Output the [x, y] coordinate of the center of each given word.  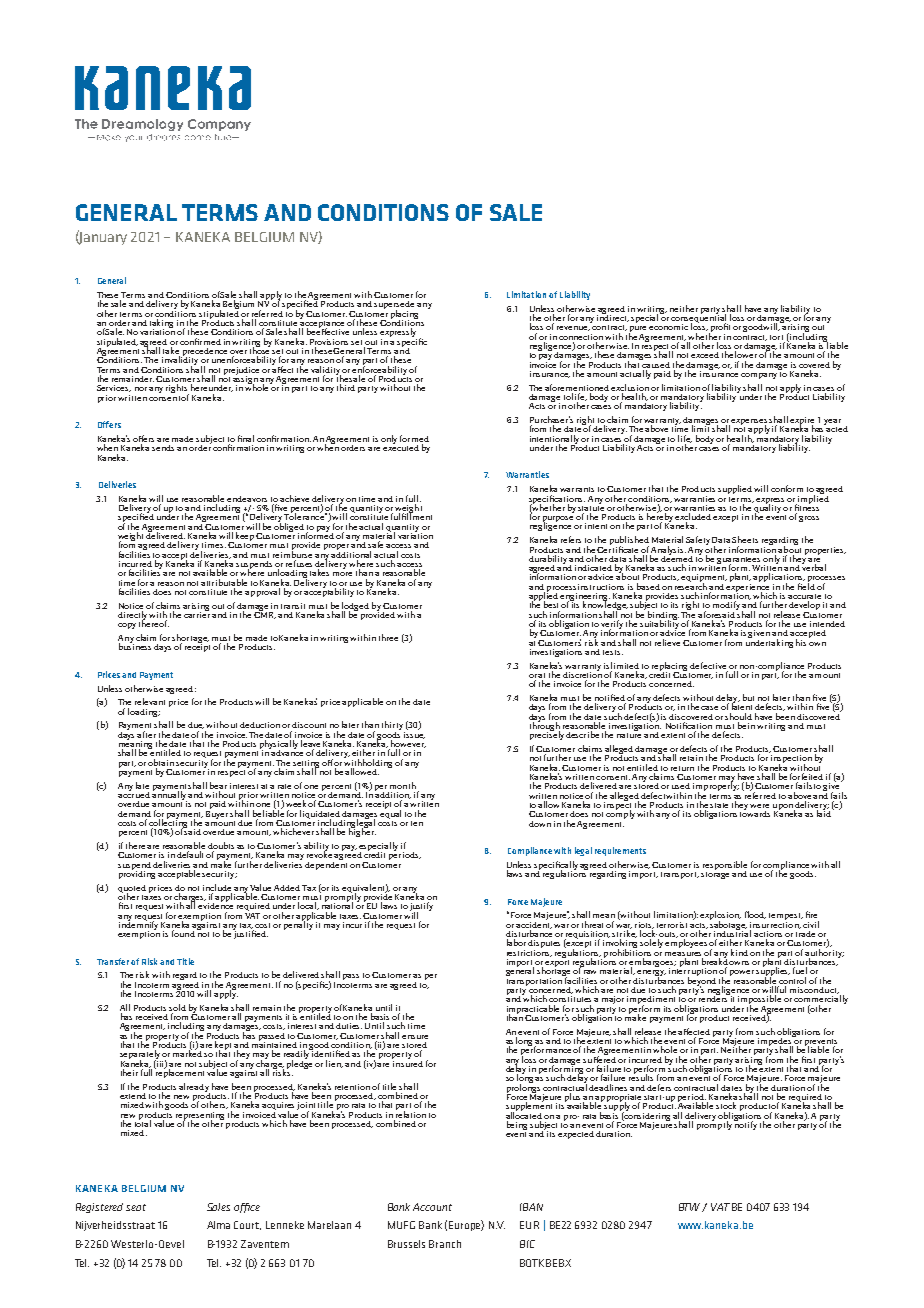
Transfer [113, 961]
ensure [415, 1037]
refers [571, 539]
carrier [197, 613]
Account [432, 1207]
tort [776, 337]
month [403, 785]
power [742, 973]
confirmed [200, 341]
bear [218, 785]
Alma [218, 1225]
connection [581, 337]
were [759, 806]
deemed [677, 557]
